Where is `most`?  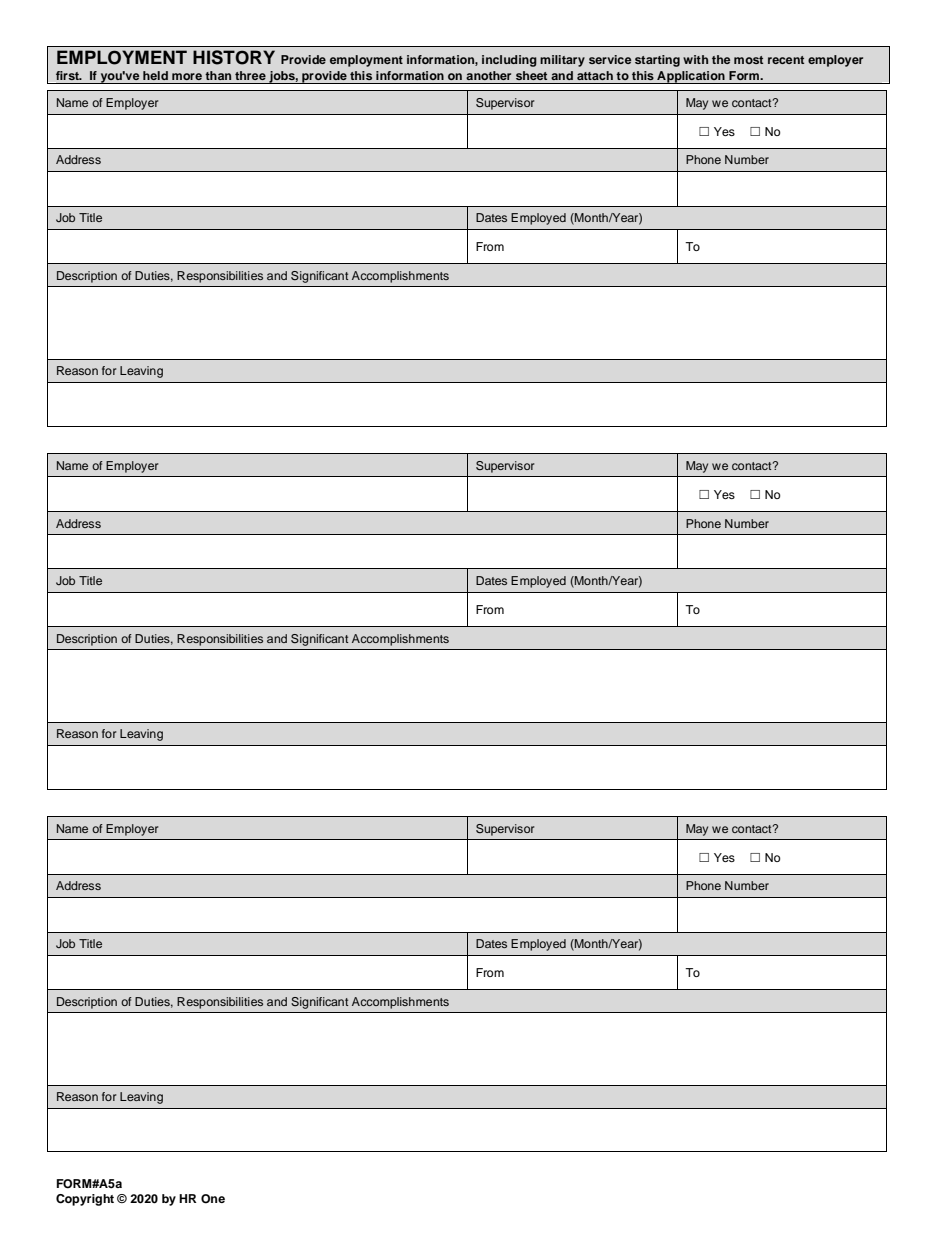
most is located at coordinates (748, 60).
